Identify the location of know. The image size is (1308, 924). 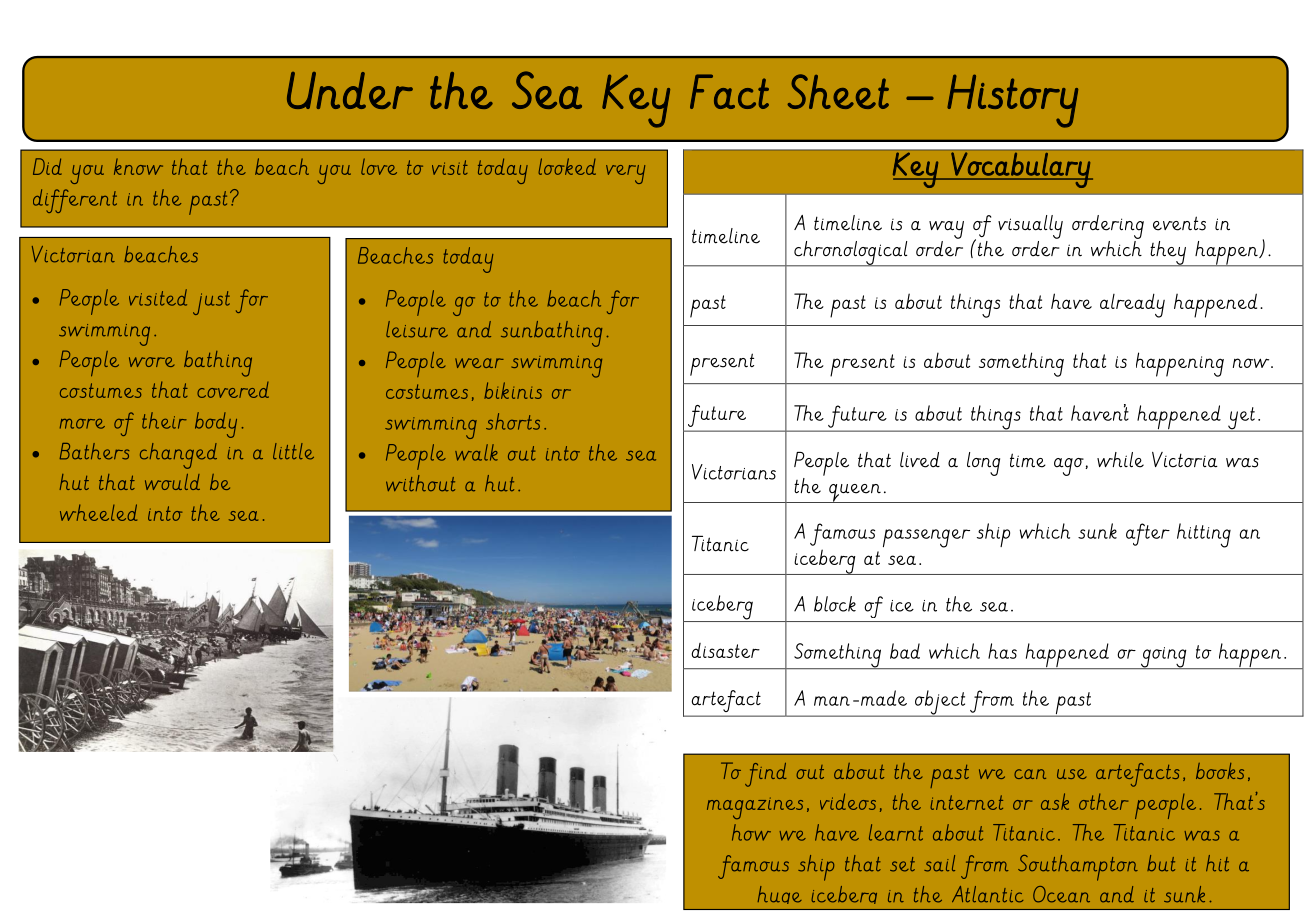
(138, 166).
